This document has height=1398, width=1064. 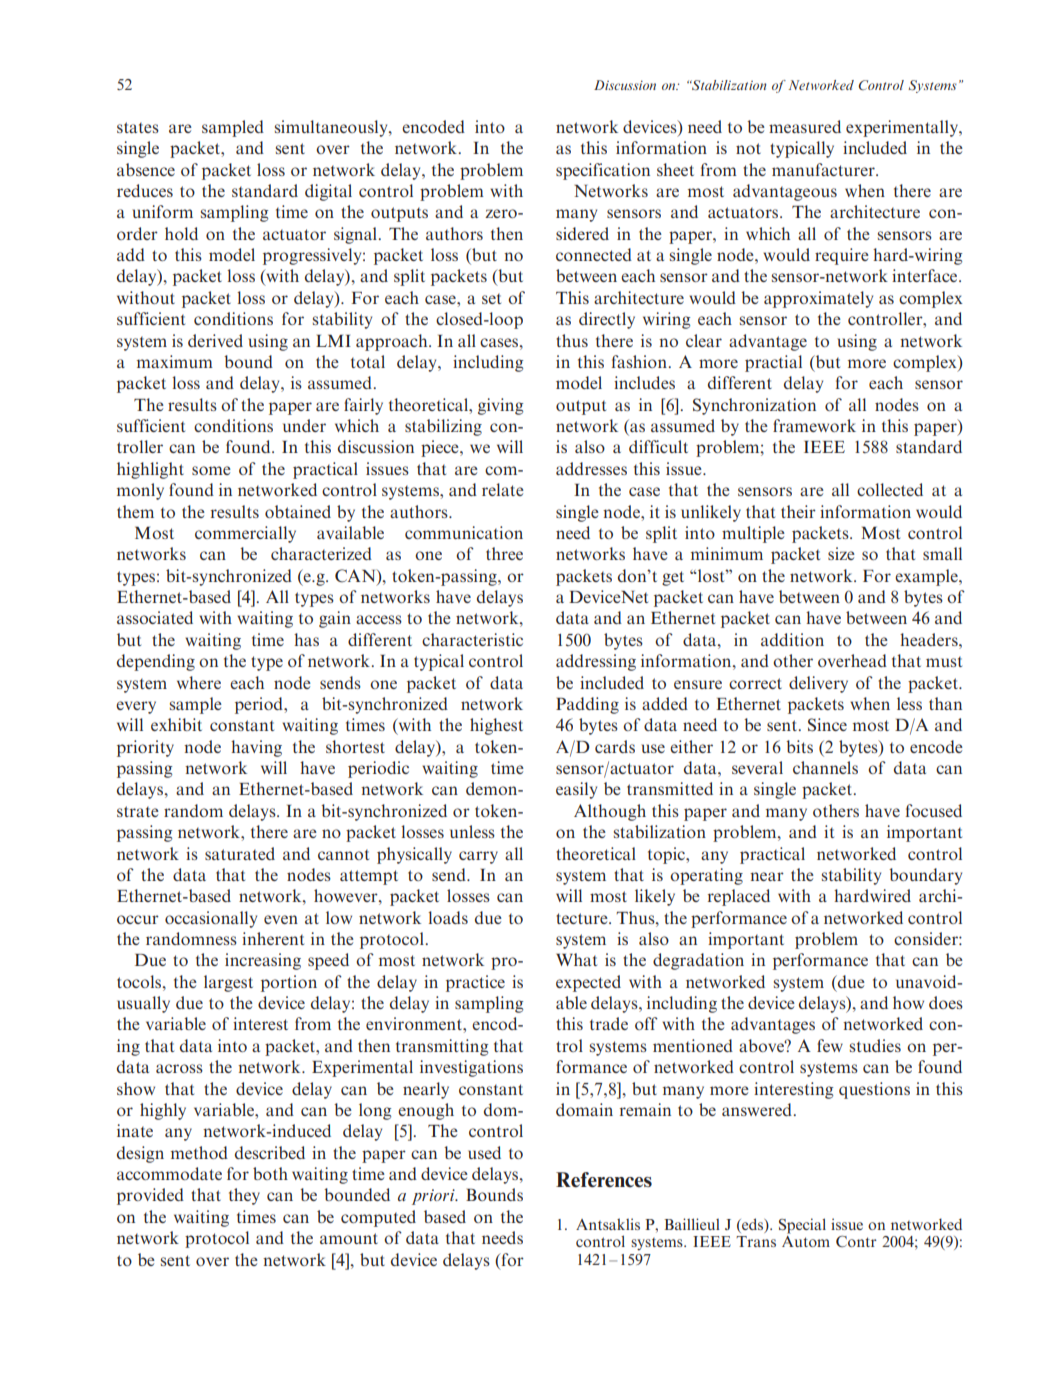 I want to click on replaced, so click(x=739, y=897).
